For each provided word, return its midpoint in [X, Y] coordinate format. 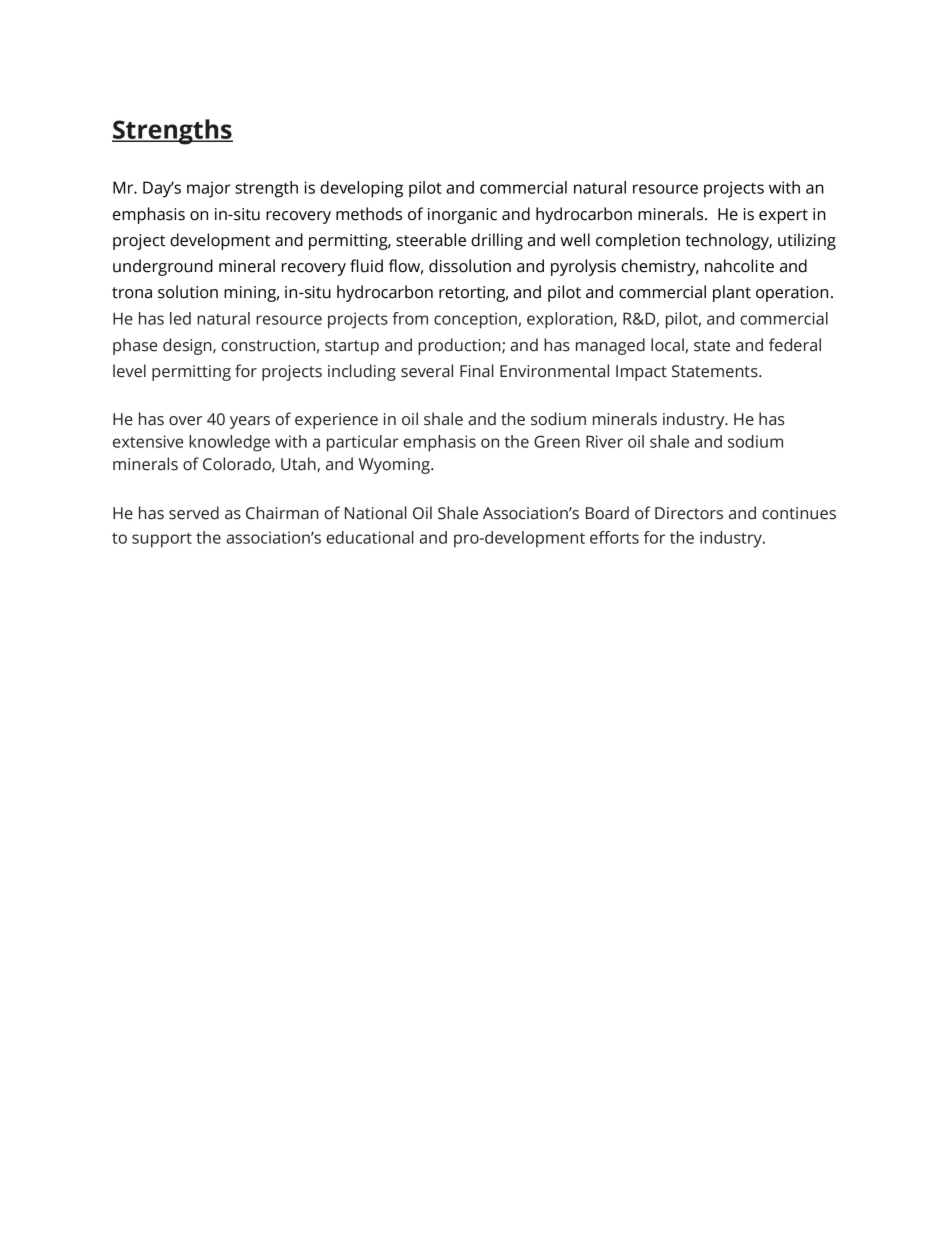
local [667, 345]
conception [475, 320]
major [209, 189]
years [250, 422]
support [162, 540]
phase [135, 346]
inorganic [462, 216]
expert [783, 216]
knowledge [229, 443]
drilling [497, 241]
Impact [641, 373]
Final [477, 371]
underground [163, 267]
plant [732, 293]
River [604, 441]
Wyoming [395, 466]
